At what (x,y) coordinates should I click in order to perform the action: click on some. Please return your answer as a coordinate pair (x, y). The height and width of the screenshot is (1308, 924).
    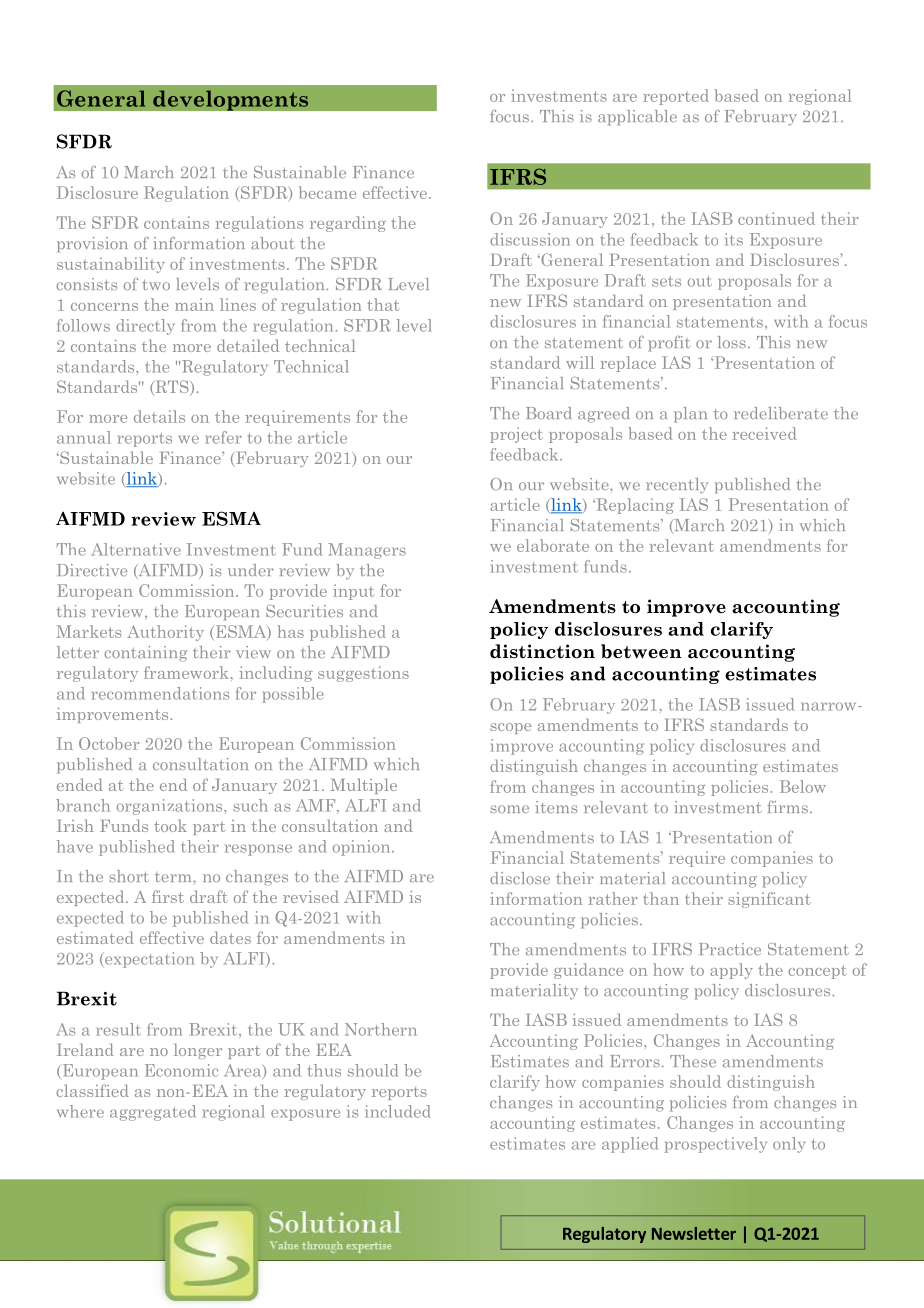
    Looking at the image, I should click on (509, 809).
